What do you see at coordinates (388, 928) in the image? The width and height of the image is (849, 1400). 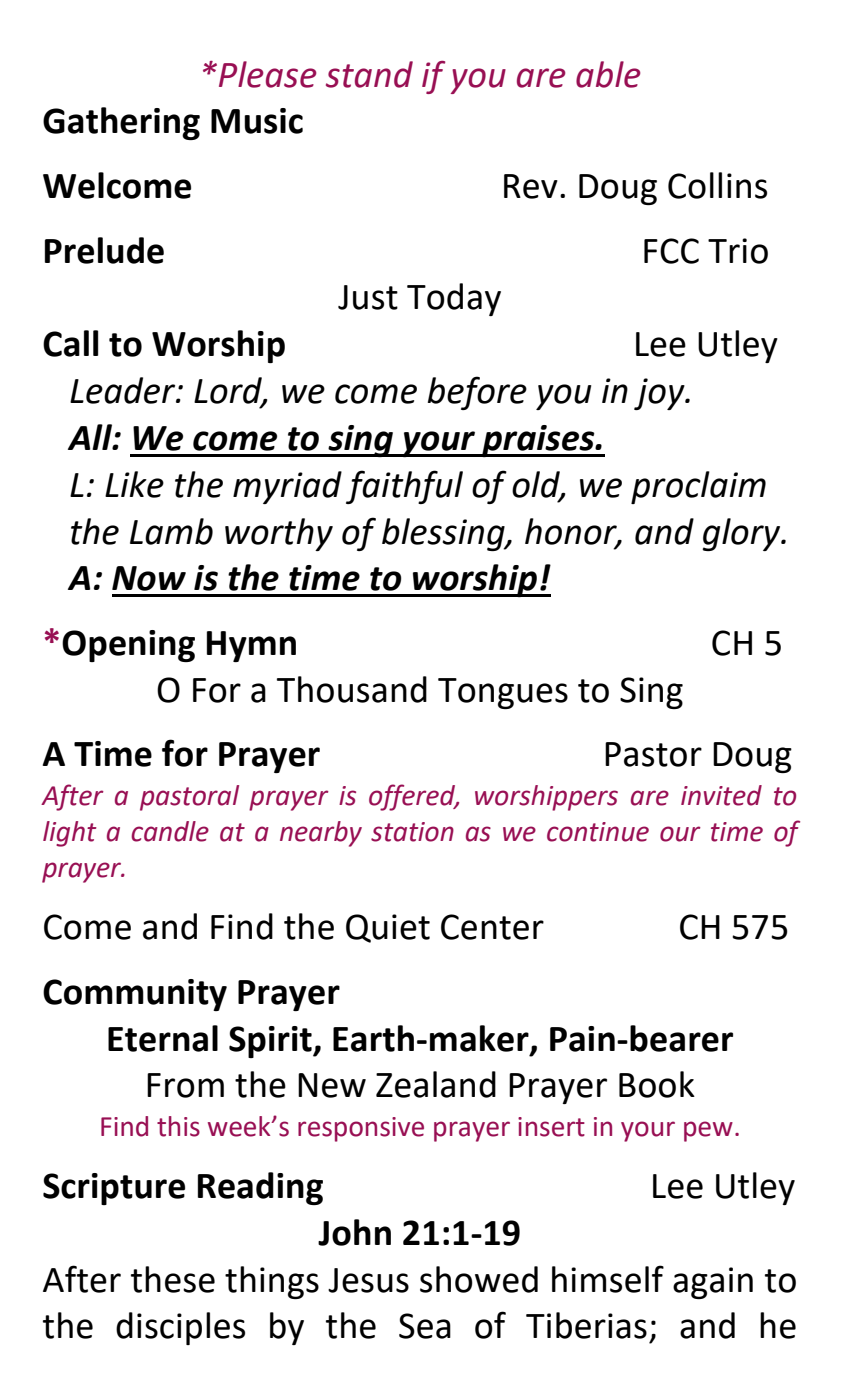 I see `Quiet` at bounding box center [388, 928].
